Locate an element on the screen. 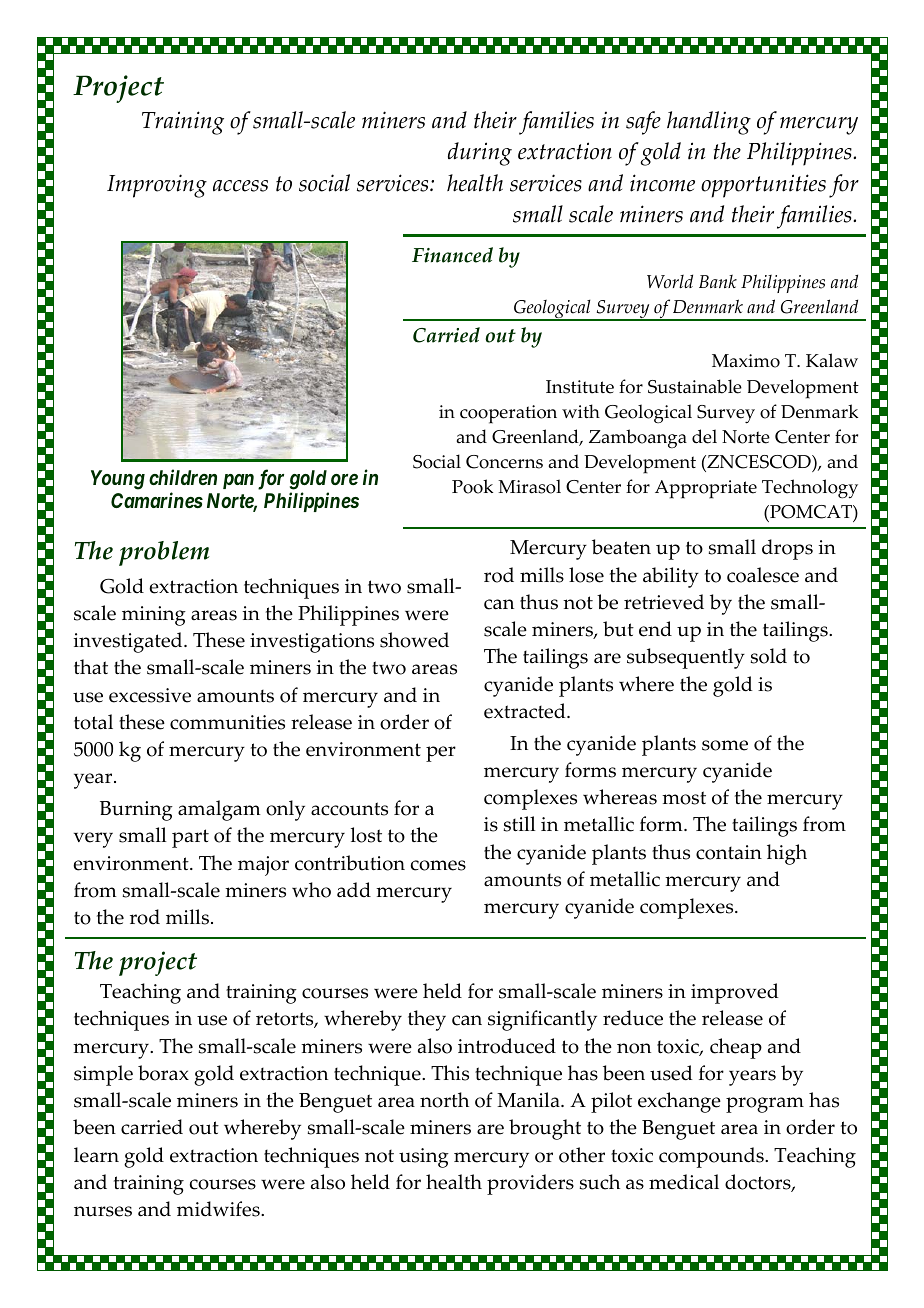 This screenshot has width=924, height=1308. excessive is located at coordinates (150, 695).
